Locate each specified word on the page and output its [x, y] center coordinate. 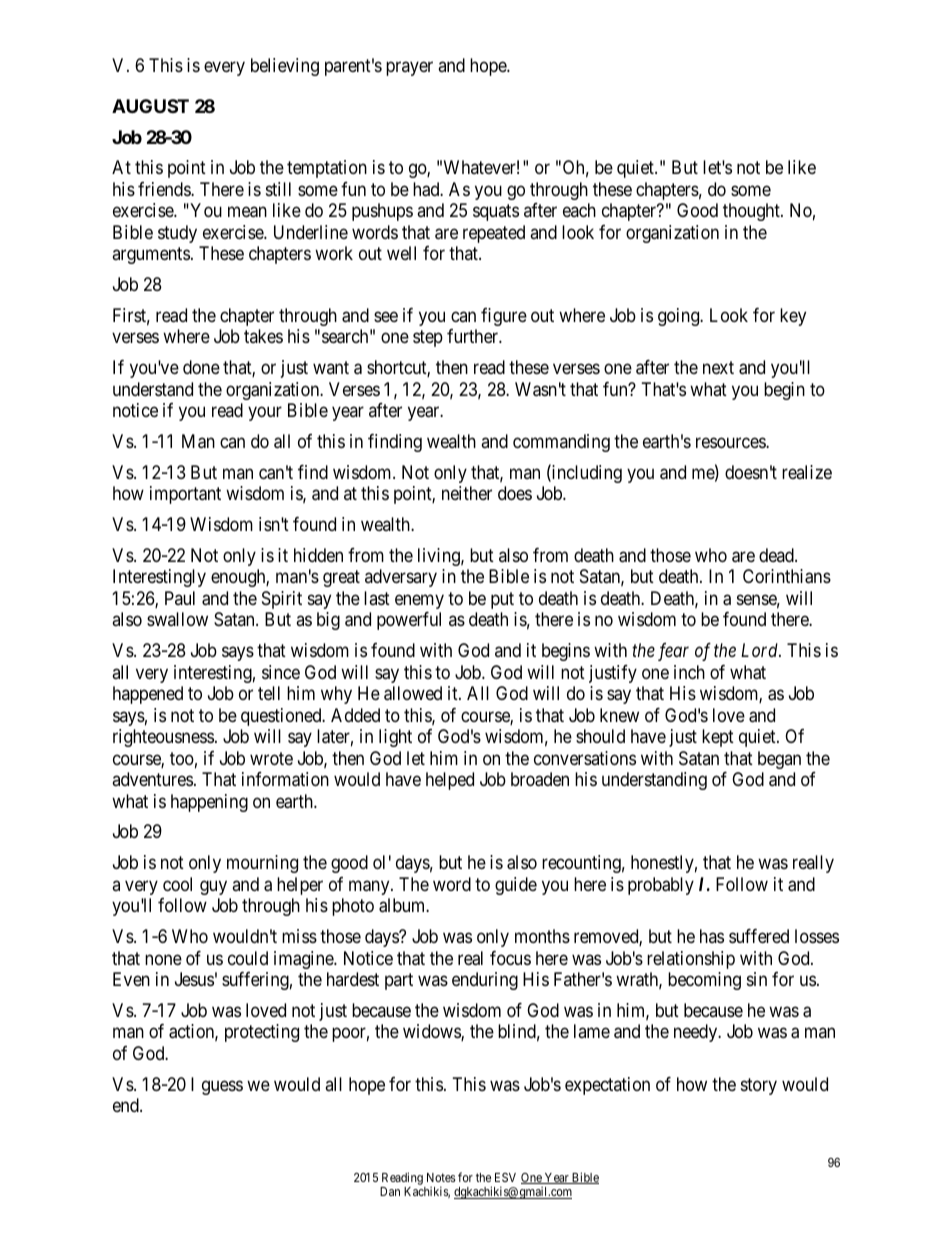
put [502, 600]
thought [752, 212]
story [759, 1086]
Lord [760, 650]
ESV [505, 1177]
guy [213, 887]
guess [222, 1087]
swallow [177, 619]
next [718, 367]
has [712, 936]
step [428, 338]
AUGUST [150, 106]
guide [516, 886]
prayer [409, 69]
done [201, 367]
